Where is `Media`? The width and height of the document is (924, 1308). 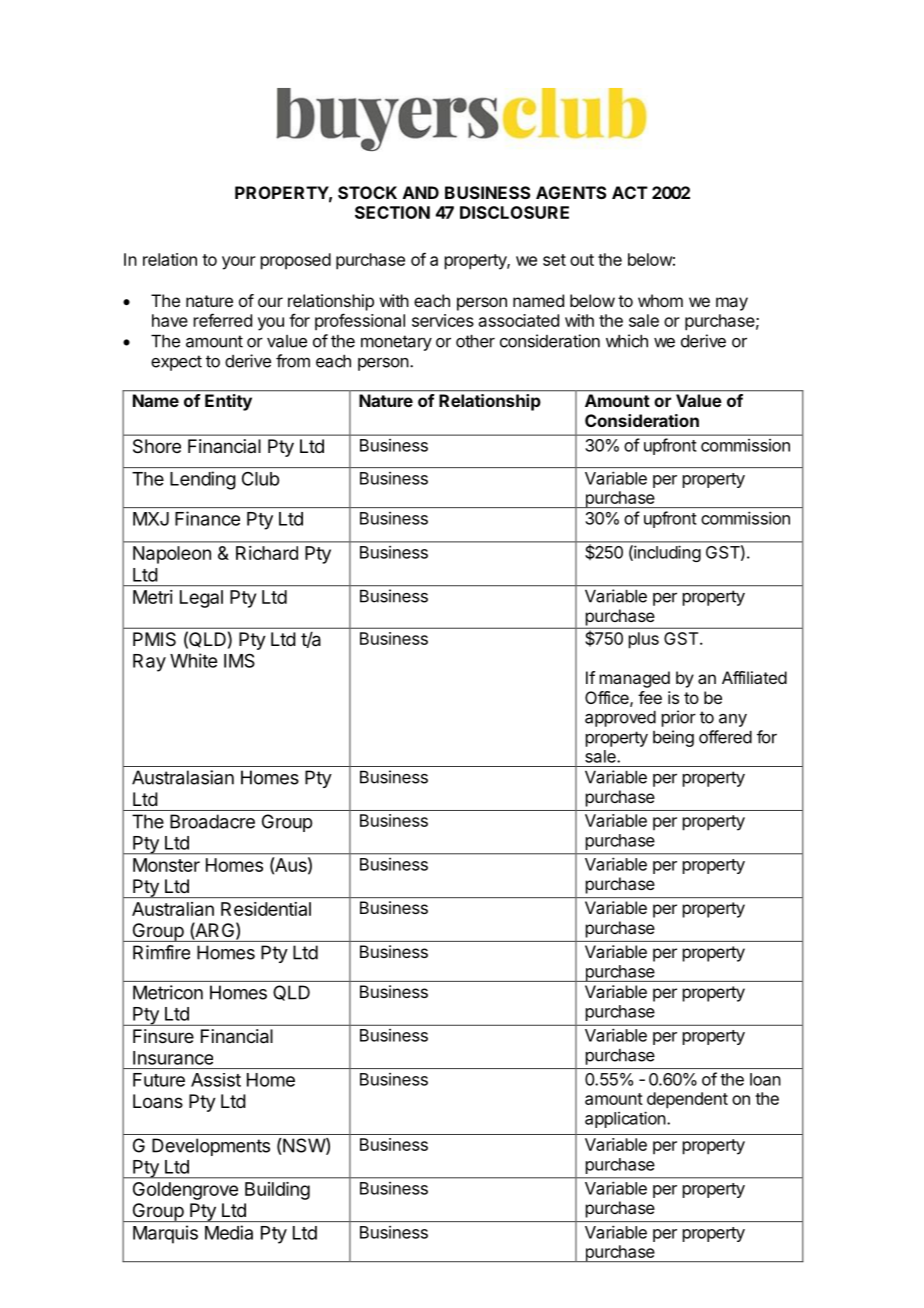 Media is located at coordinates (229, 1232).
